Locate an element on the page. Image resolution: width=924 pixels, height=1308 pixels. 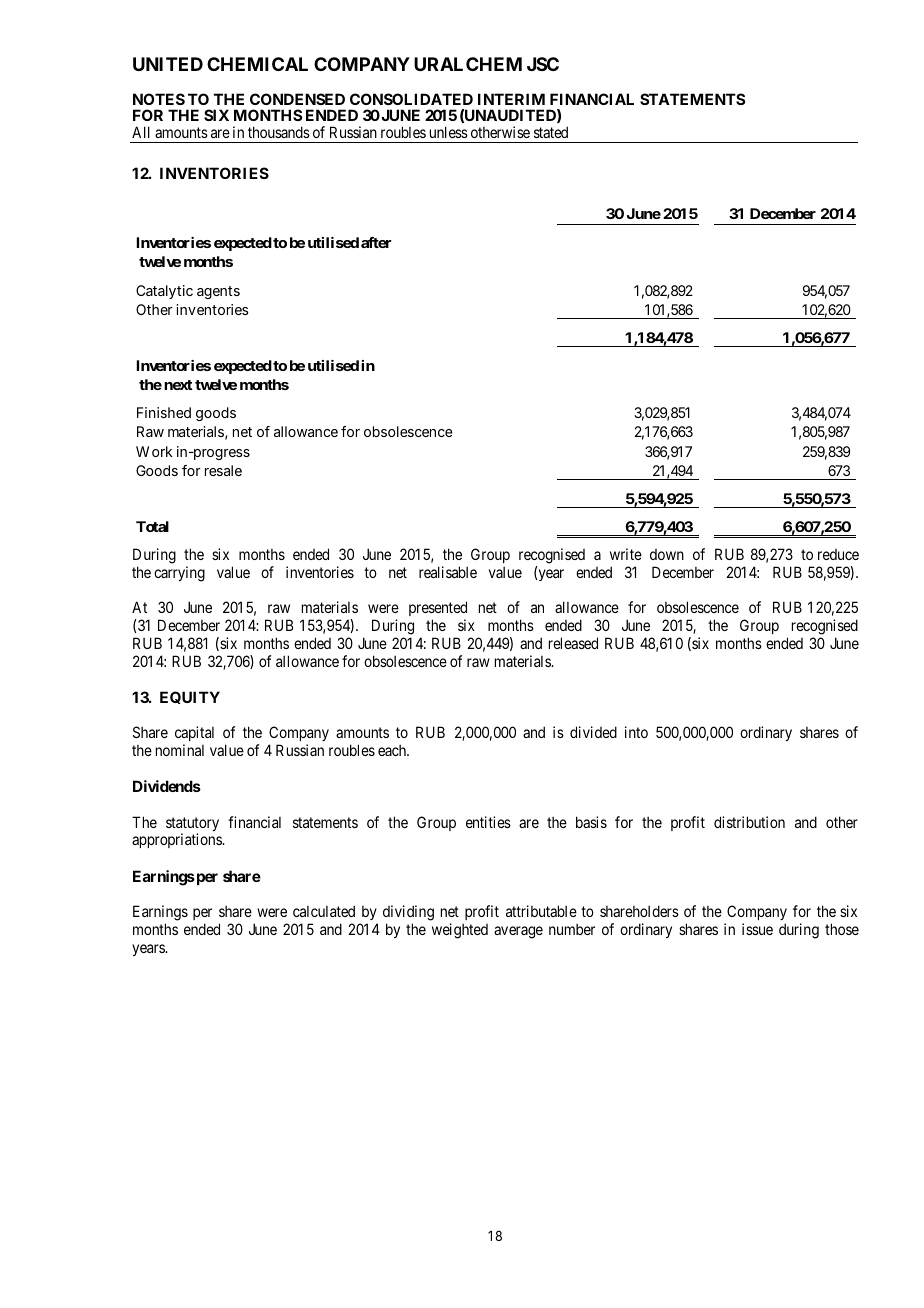
reduce is located at coordinates (838, 554).
